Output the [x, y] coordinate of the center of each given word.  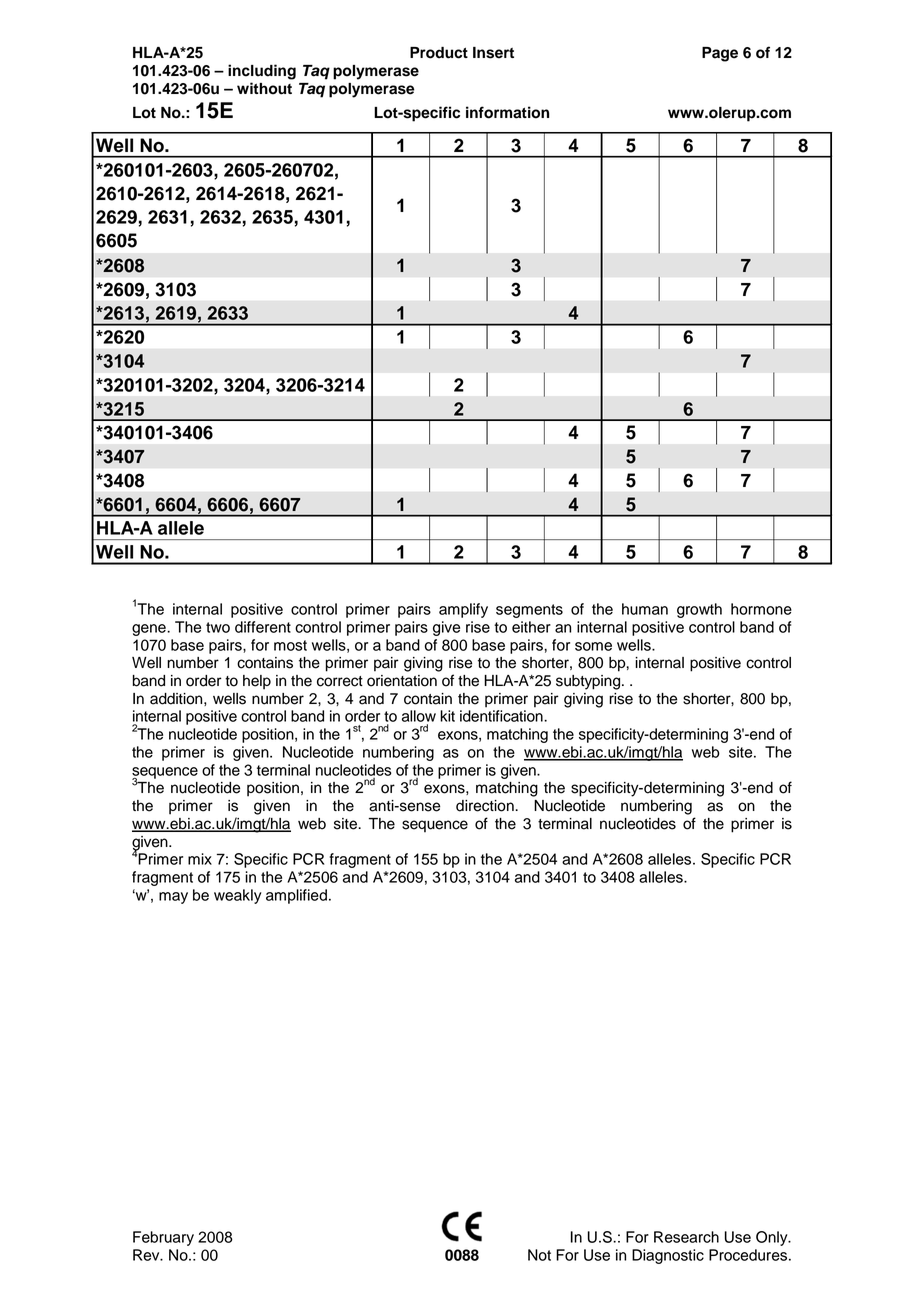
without [264, 88]
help [257, 682]
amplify [463, 610]
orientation [402, 681]
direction [486, 806]
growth [699, 610]
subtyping [589, 682]
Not [539, 1255]
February [163, 1238]
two [218, 627]
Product [439, 53]
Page [720, 54]
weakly [238, 896]
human [645, 609]
